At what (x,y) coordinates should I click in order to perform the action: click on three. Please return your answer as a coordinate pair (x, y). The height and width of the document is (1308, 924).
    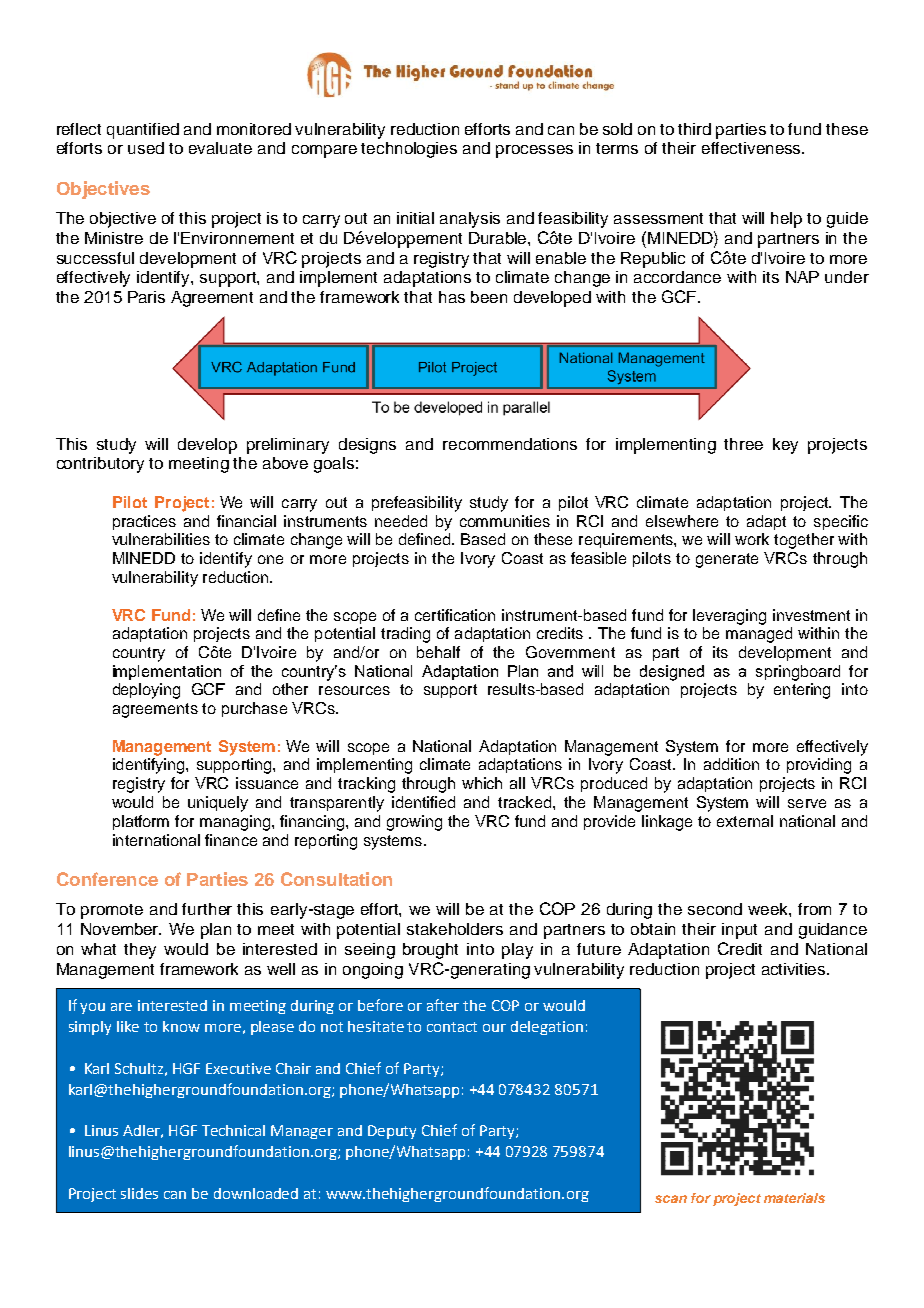
    Looking at the image, I should click on (743, 444).
